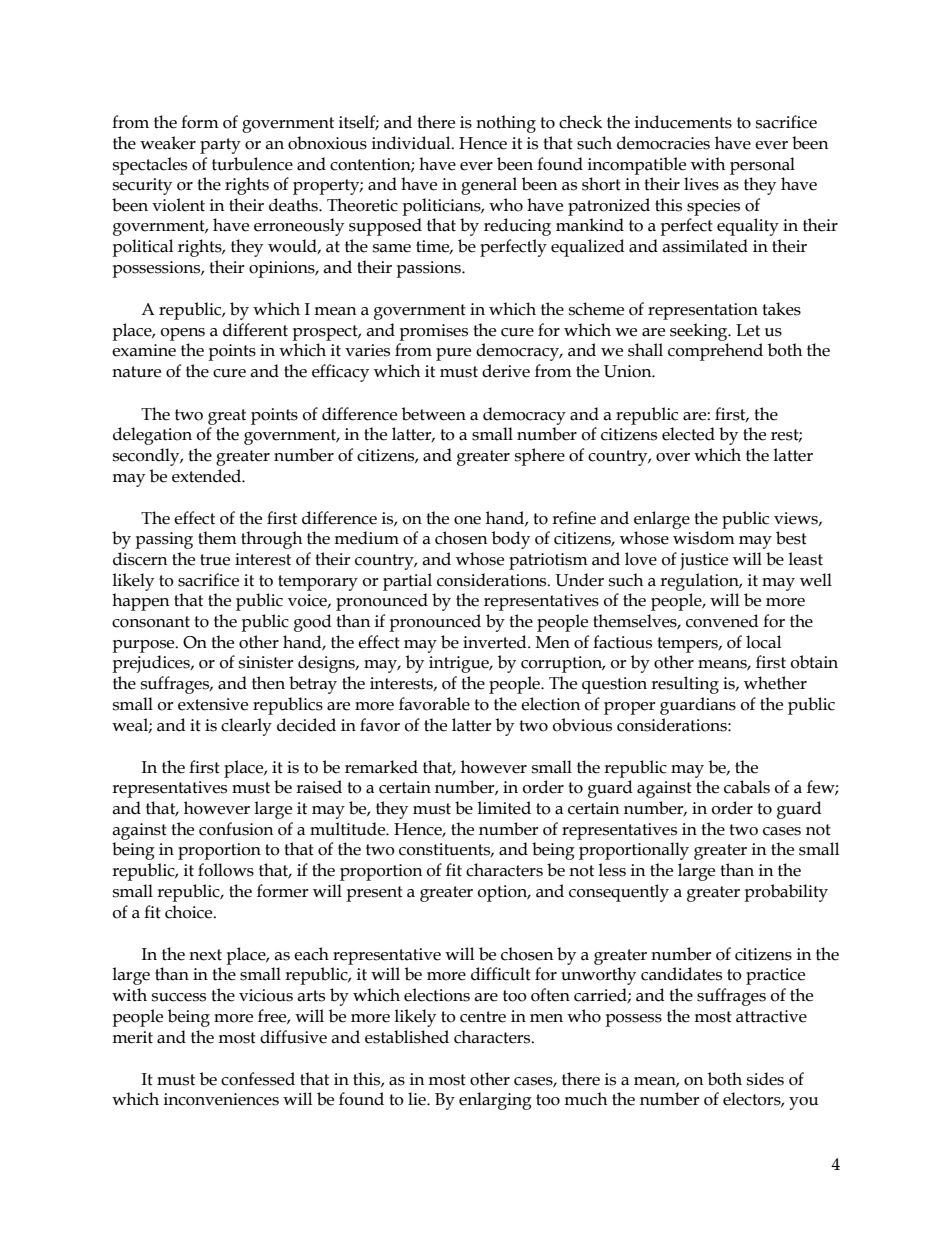  I want to click on party, so click(220, 146).
